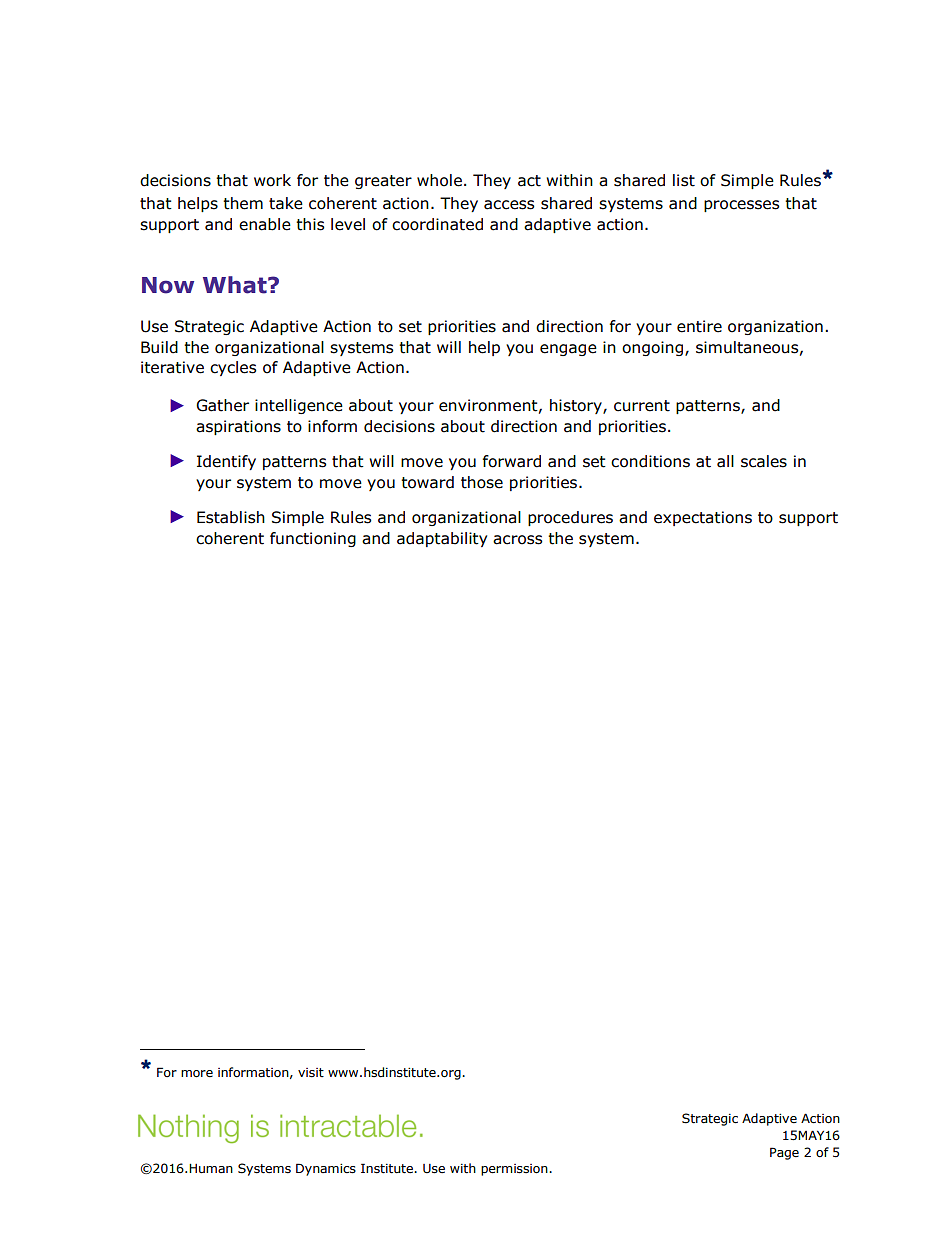 The width and height of the screenshot is (952, 1233). What do you see at coordinates (243, 203) in the screenshot?
I see `them` at bounding box center [243, 203].
